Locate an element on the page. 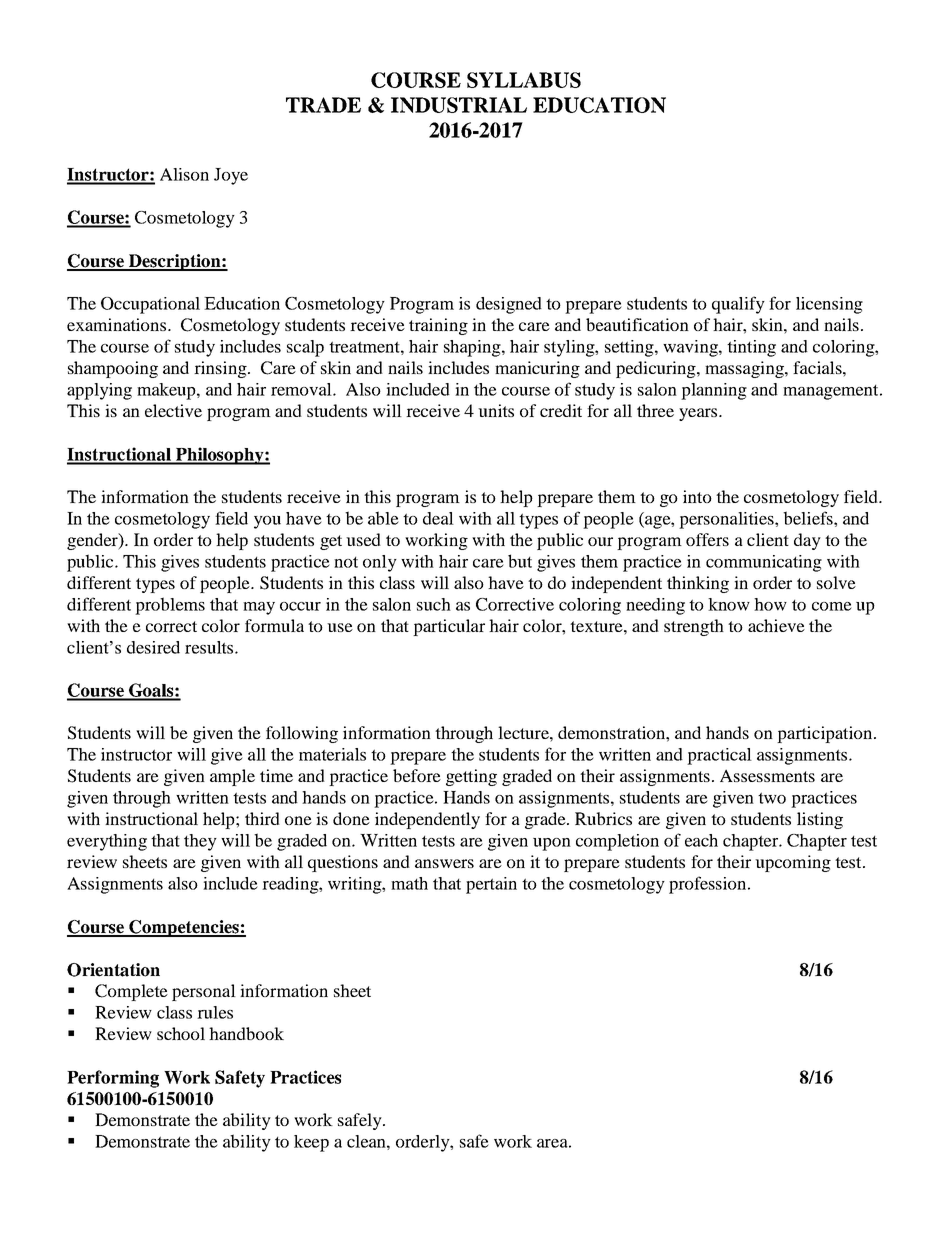 Image resolution: width=952 pixels, height=1233 pixels. answers is located at coordinates (444, 863).
